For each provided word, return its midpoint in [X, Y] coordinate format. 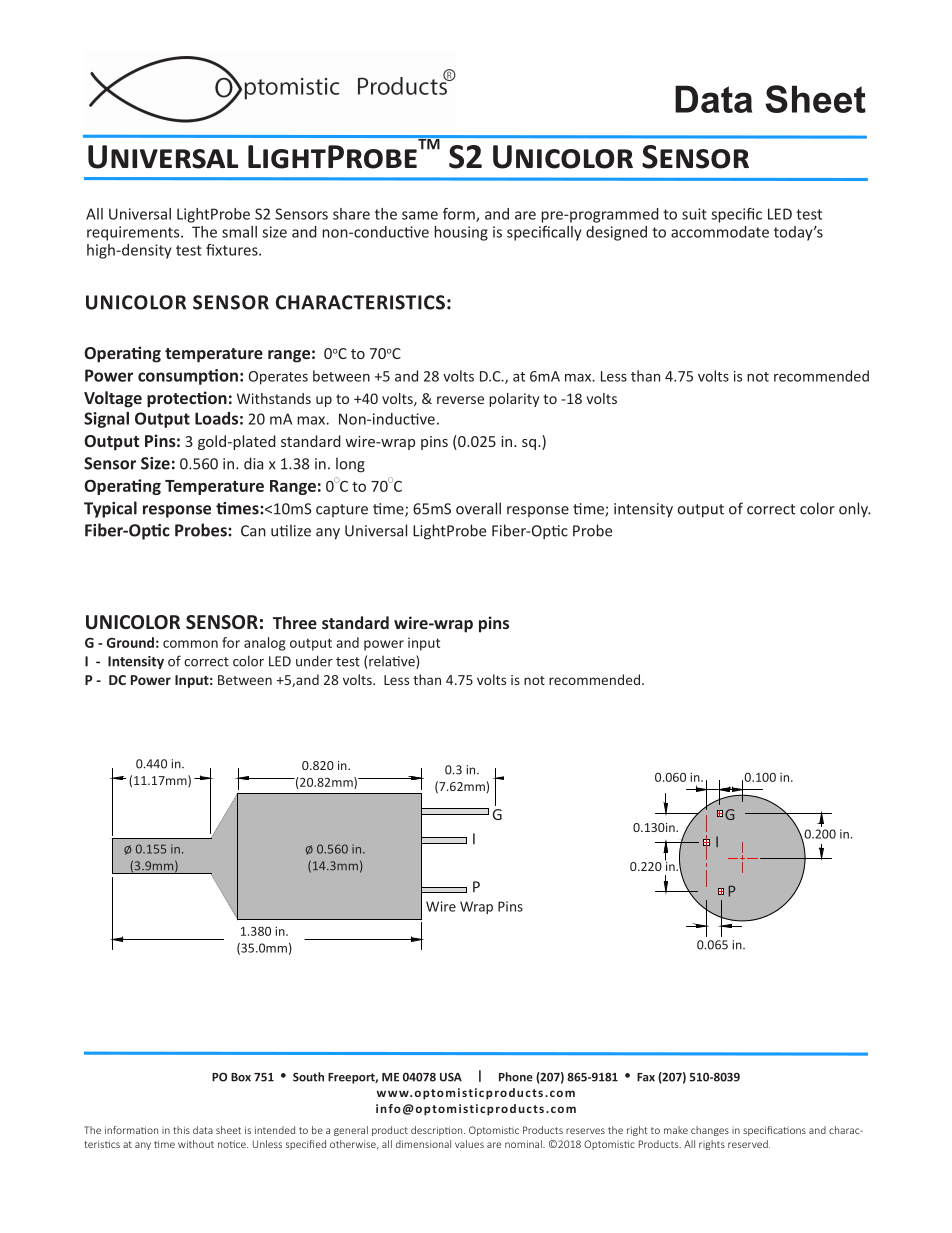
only [854, 510]
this [181, 1130]
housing [461, 233]
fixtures [233, 250]
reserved [749, 1144]
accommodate [720, 232]
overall [478, 508]
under [314, 661]
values [469, 1144]
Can [253, 531]
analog [264, 644]
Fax [646, 1077]
